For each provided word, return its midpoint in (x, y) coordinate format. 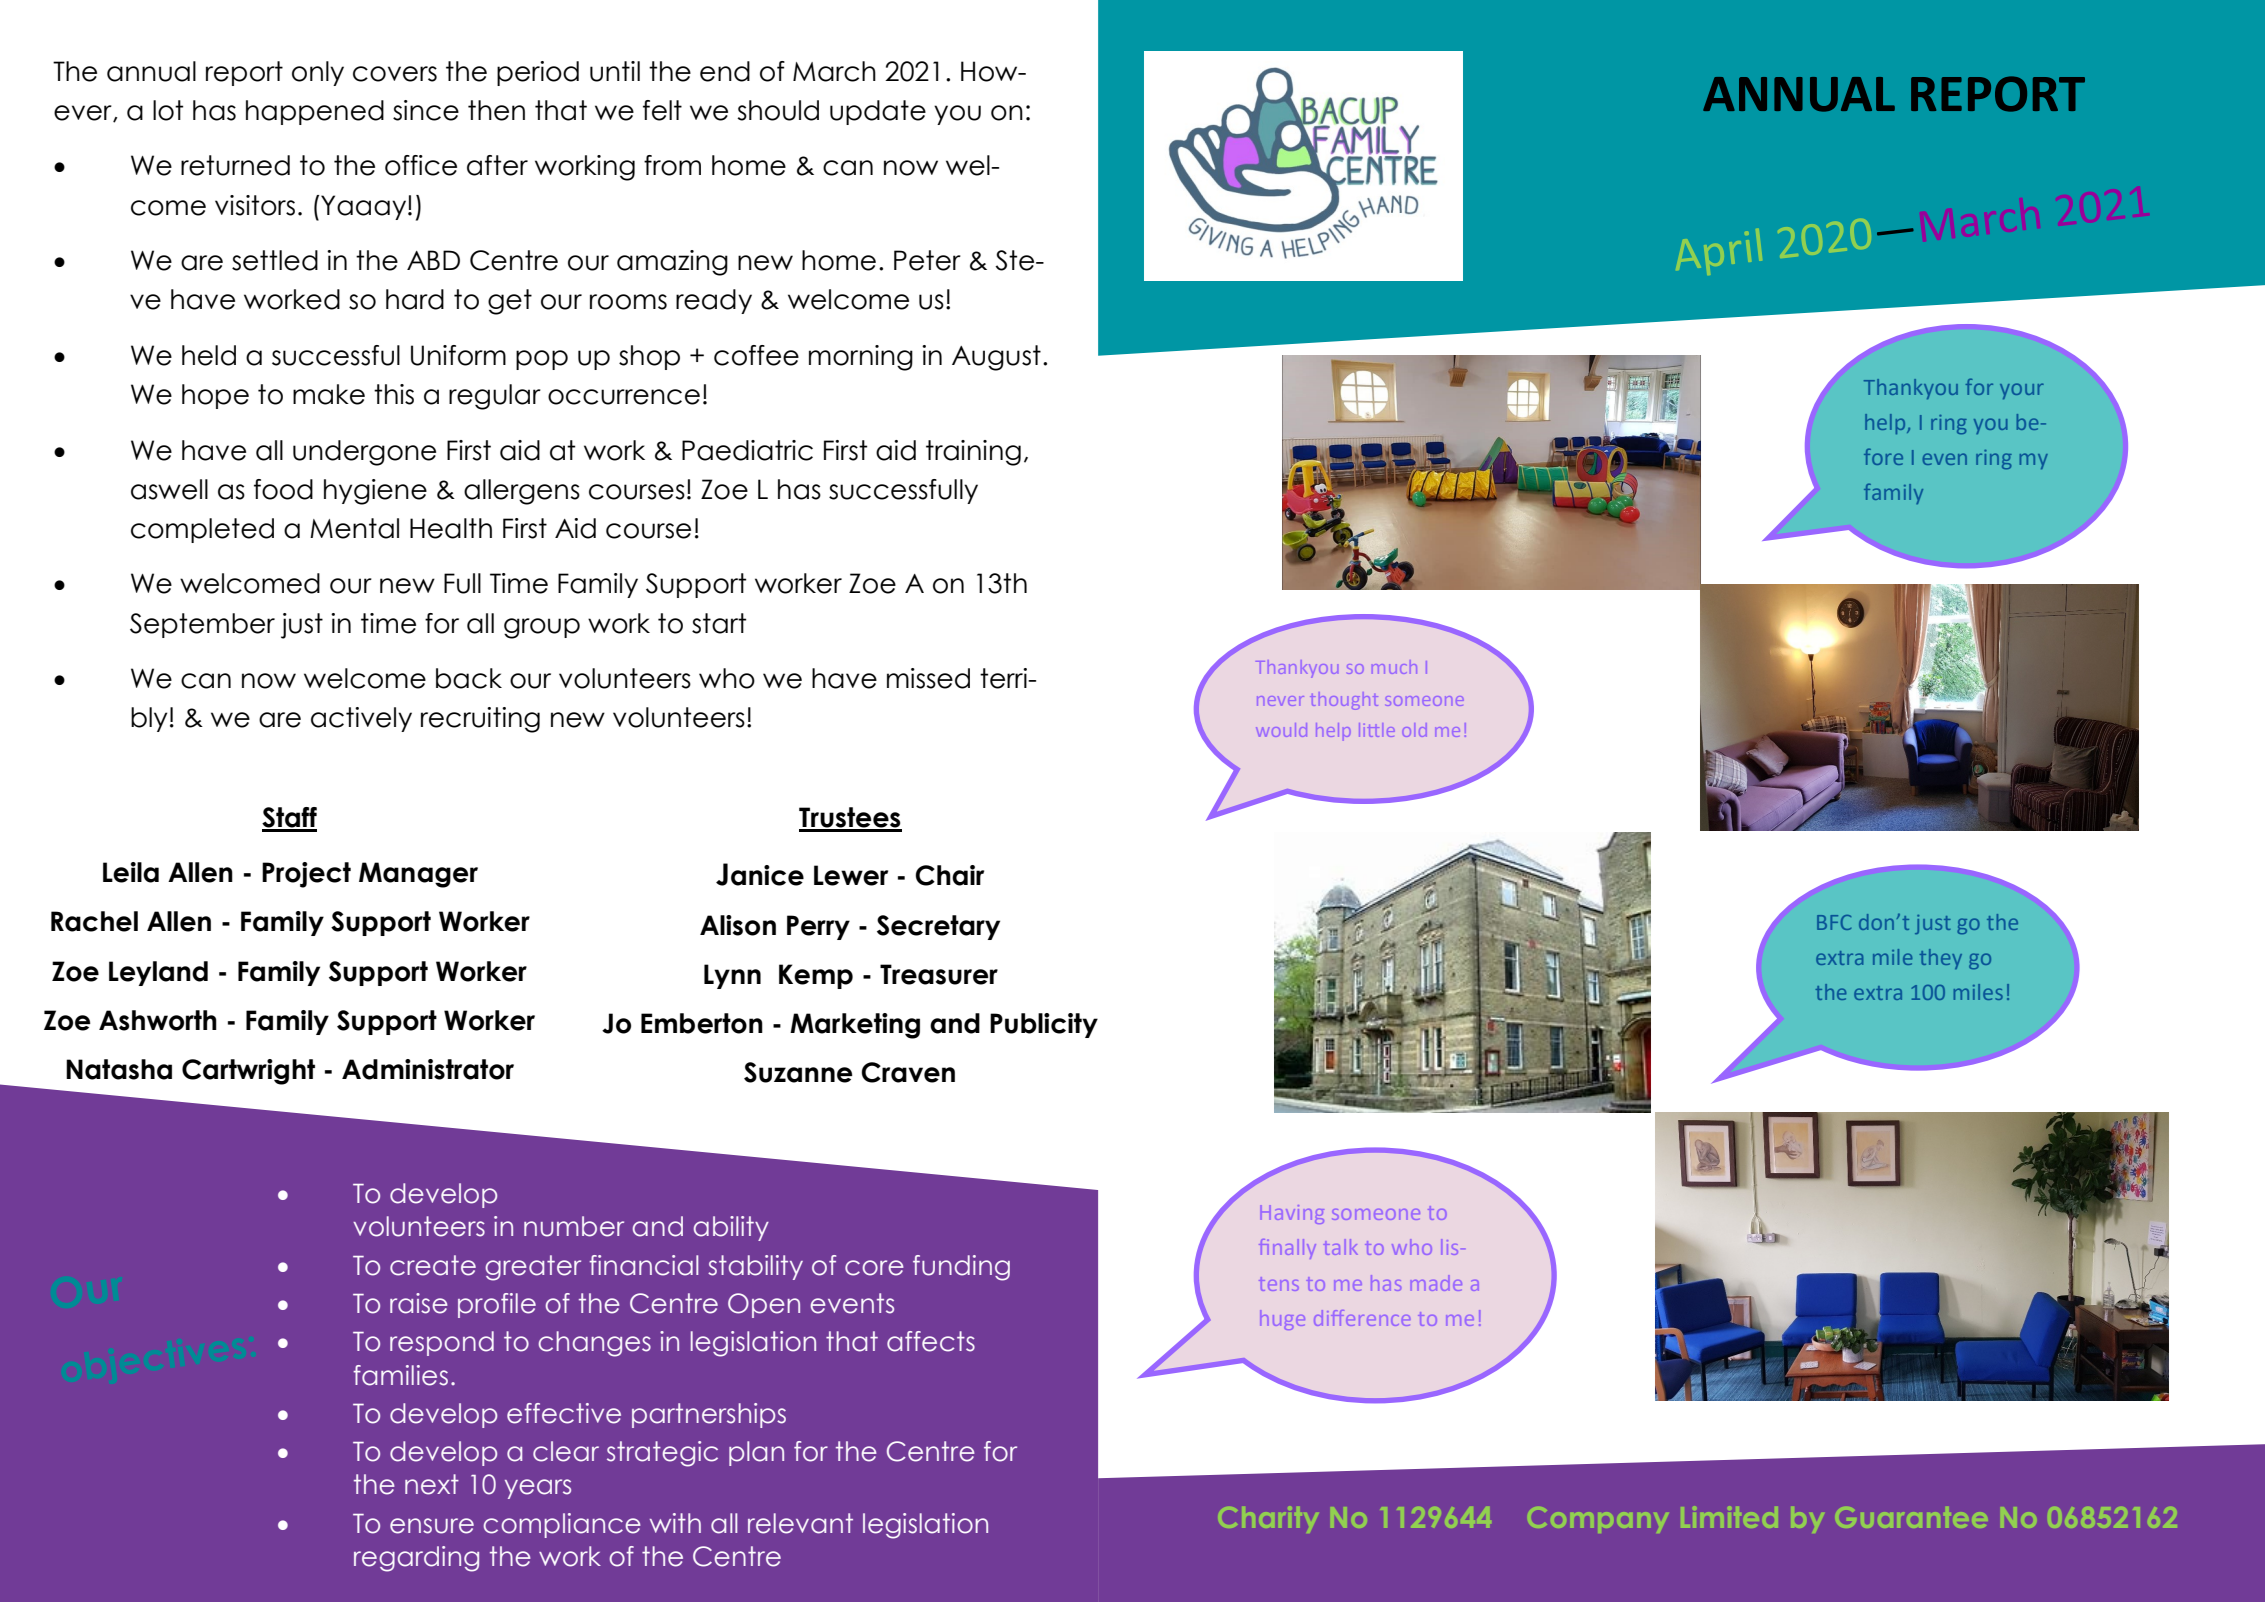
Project (306, 875)
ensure (432, 1526)
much (1394, 667)
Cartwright (248, 1072)
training (973, 453)
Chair (949, 875)
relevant (800, 1523)
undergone (364, 453)
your (2022, 391)
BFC (1834, 922)
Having (1292, 1214)
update (878, 112)
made (1436, 1283)
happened (315, 112)
